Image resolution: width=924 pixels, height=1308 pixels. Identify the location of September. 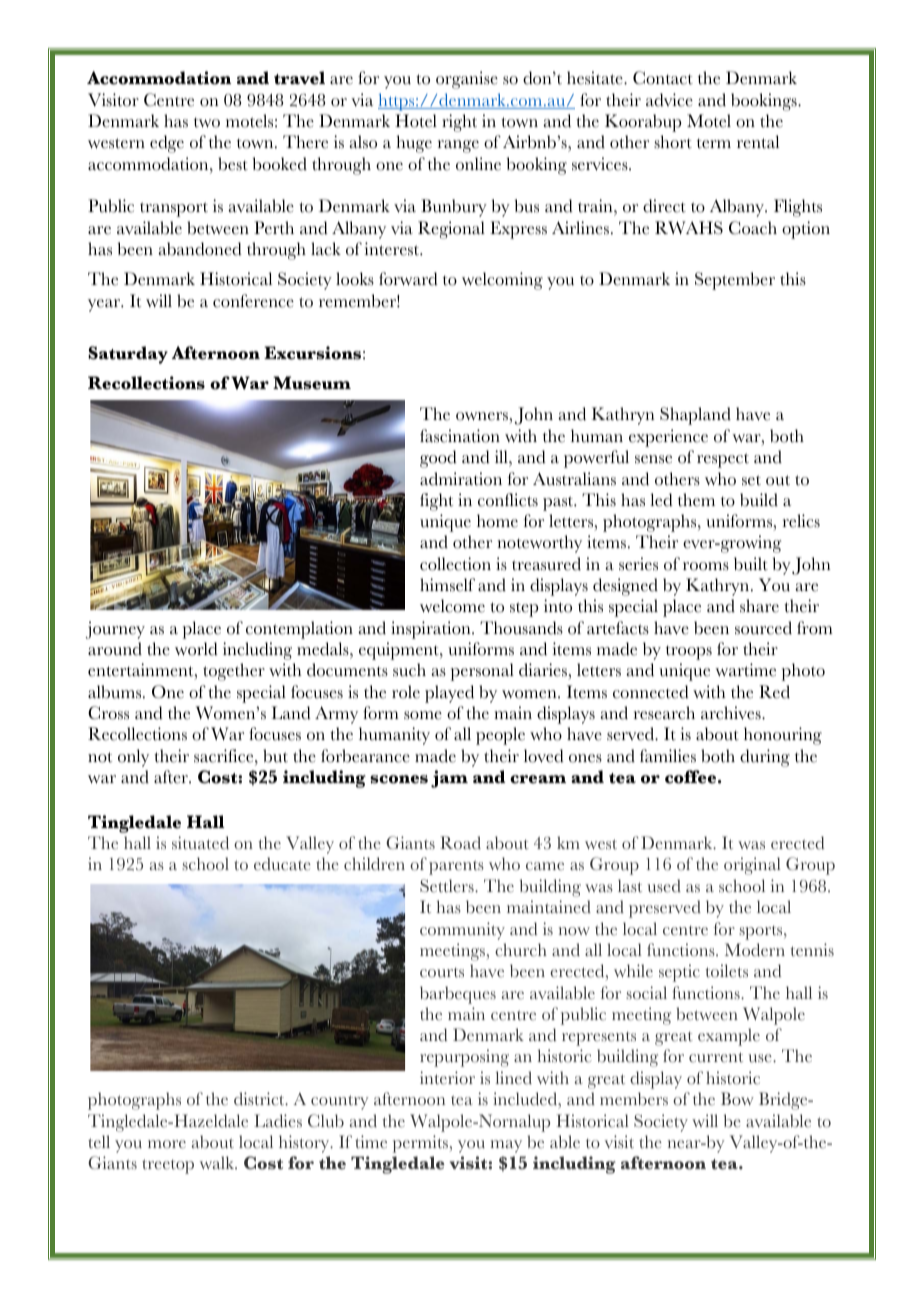
(735, 281).
